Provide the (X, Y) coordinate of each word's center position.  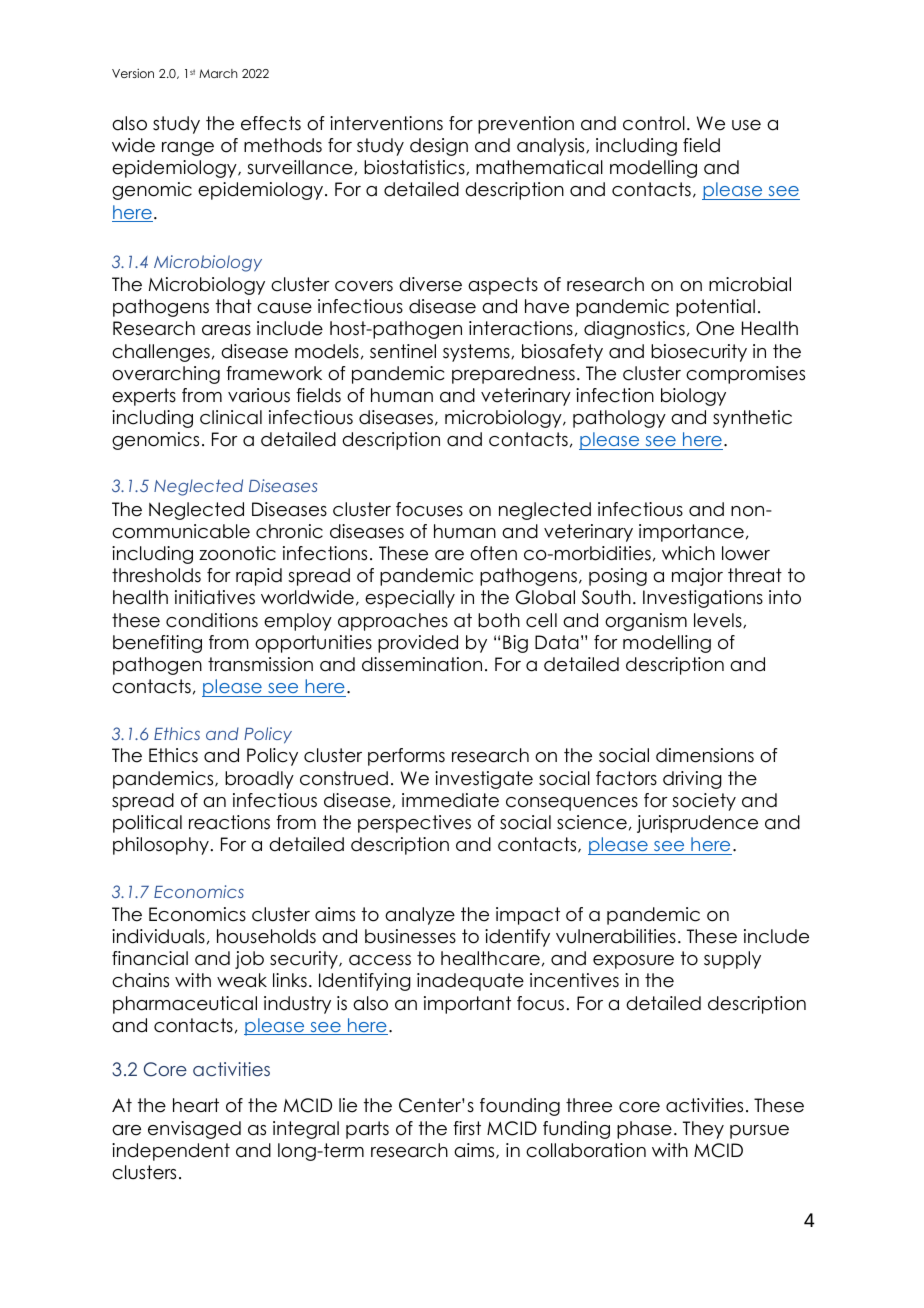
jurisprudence (697, 824)
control (654, 123)
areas (226, 330)
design (439, 147)
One (715, 328)
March (218, 73)
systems (477, 353)
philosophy (161, 846)
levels (719, 620)
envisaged (194, 1130)
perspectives (414, 824)
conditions (212, 620)
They (703, 1130)
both (499, 620)
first (467, 1128)
